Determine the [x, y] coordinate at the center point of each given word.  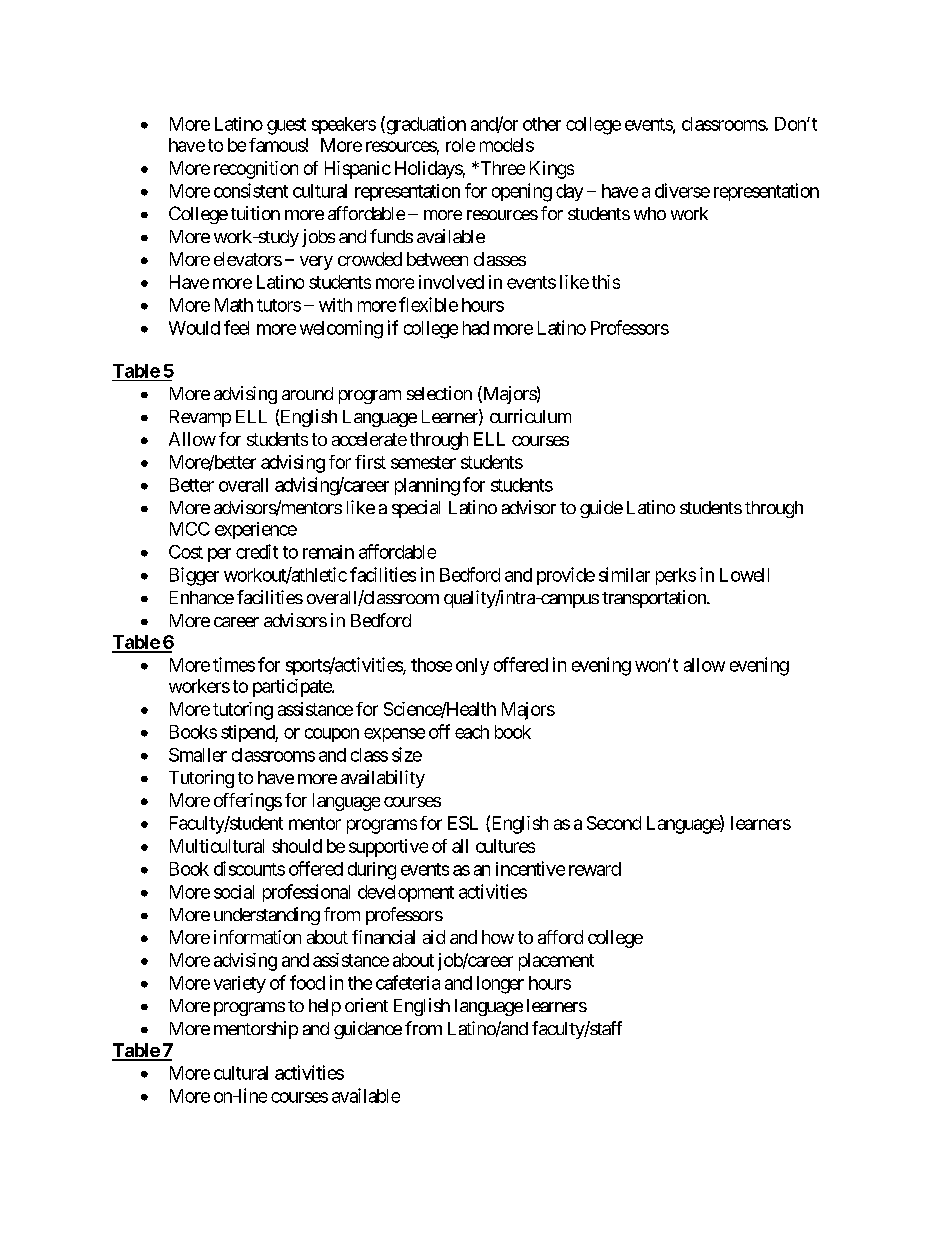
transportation [655, 599]
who [650, 213]
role [460, 145]
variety [240, 984]
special [416, 509]
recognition [256, 170]
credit [257, 551]
